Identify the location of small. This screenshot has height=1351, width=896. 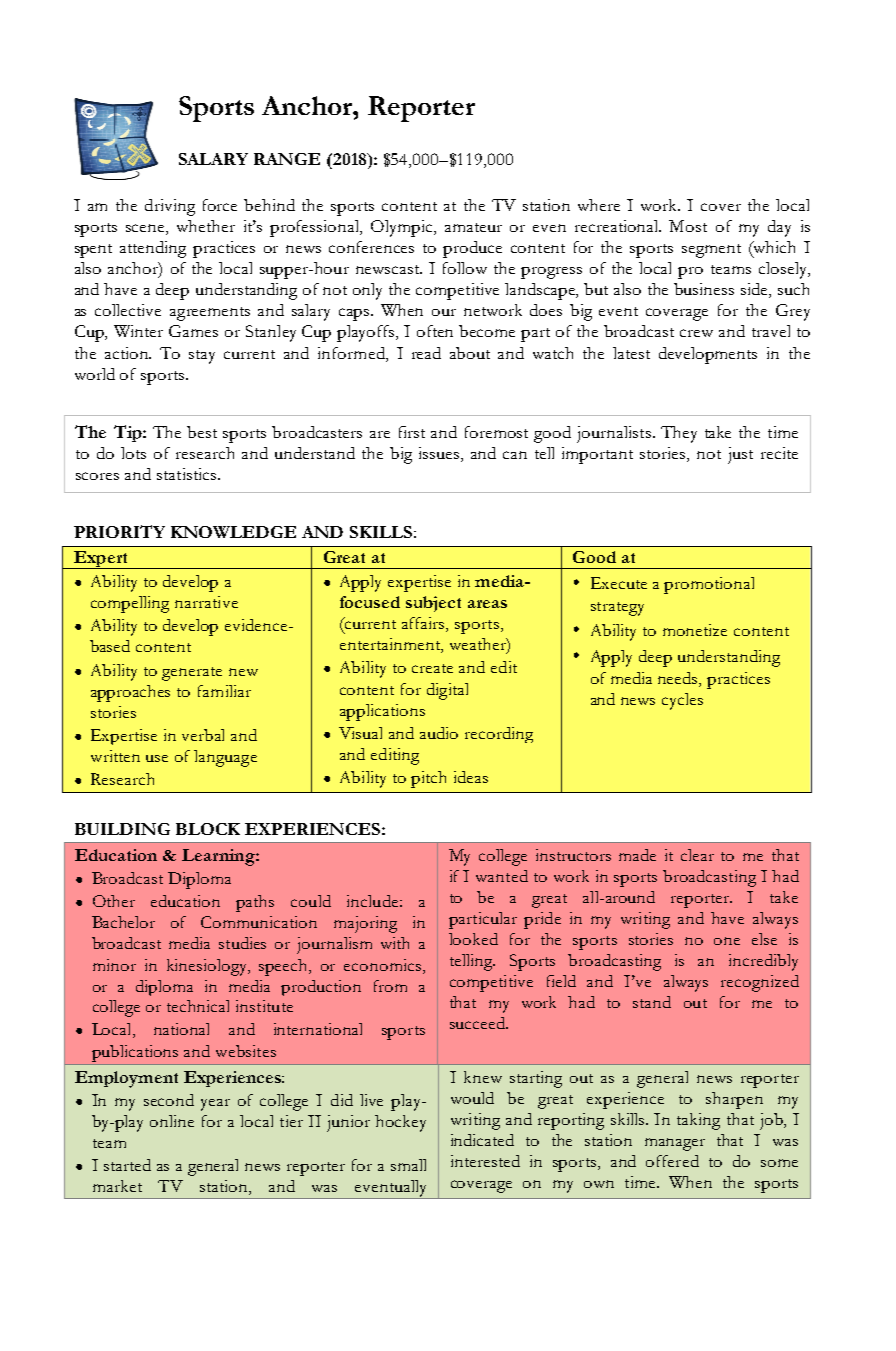
(408, 1165).
